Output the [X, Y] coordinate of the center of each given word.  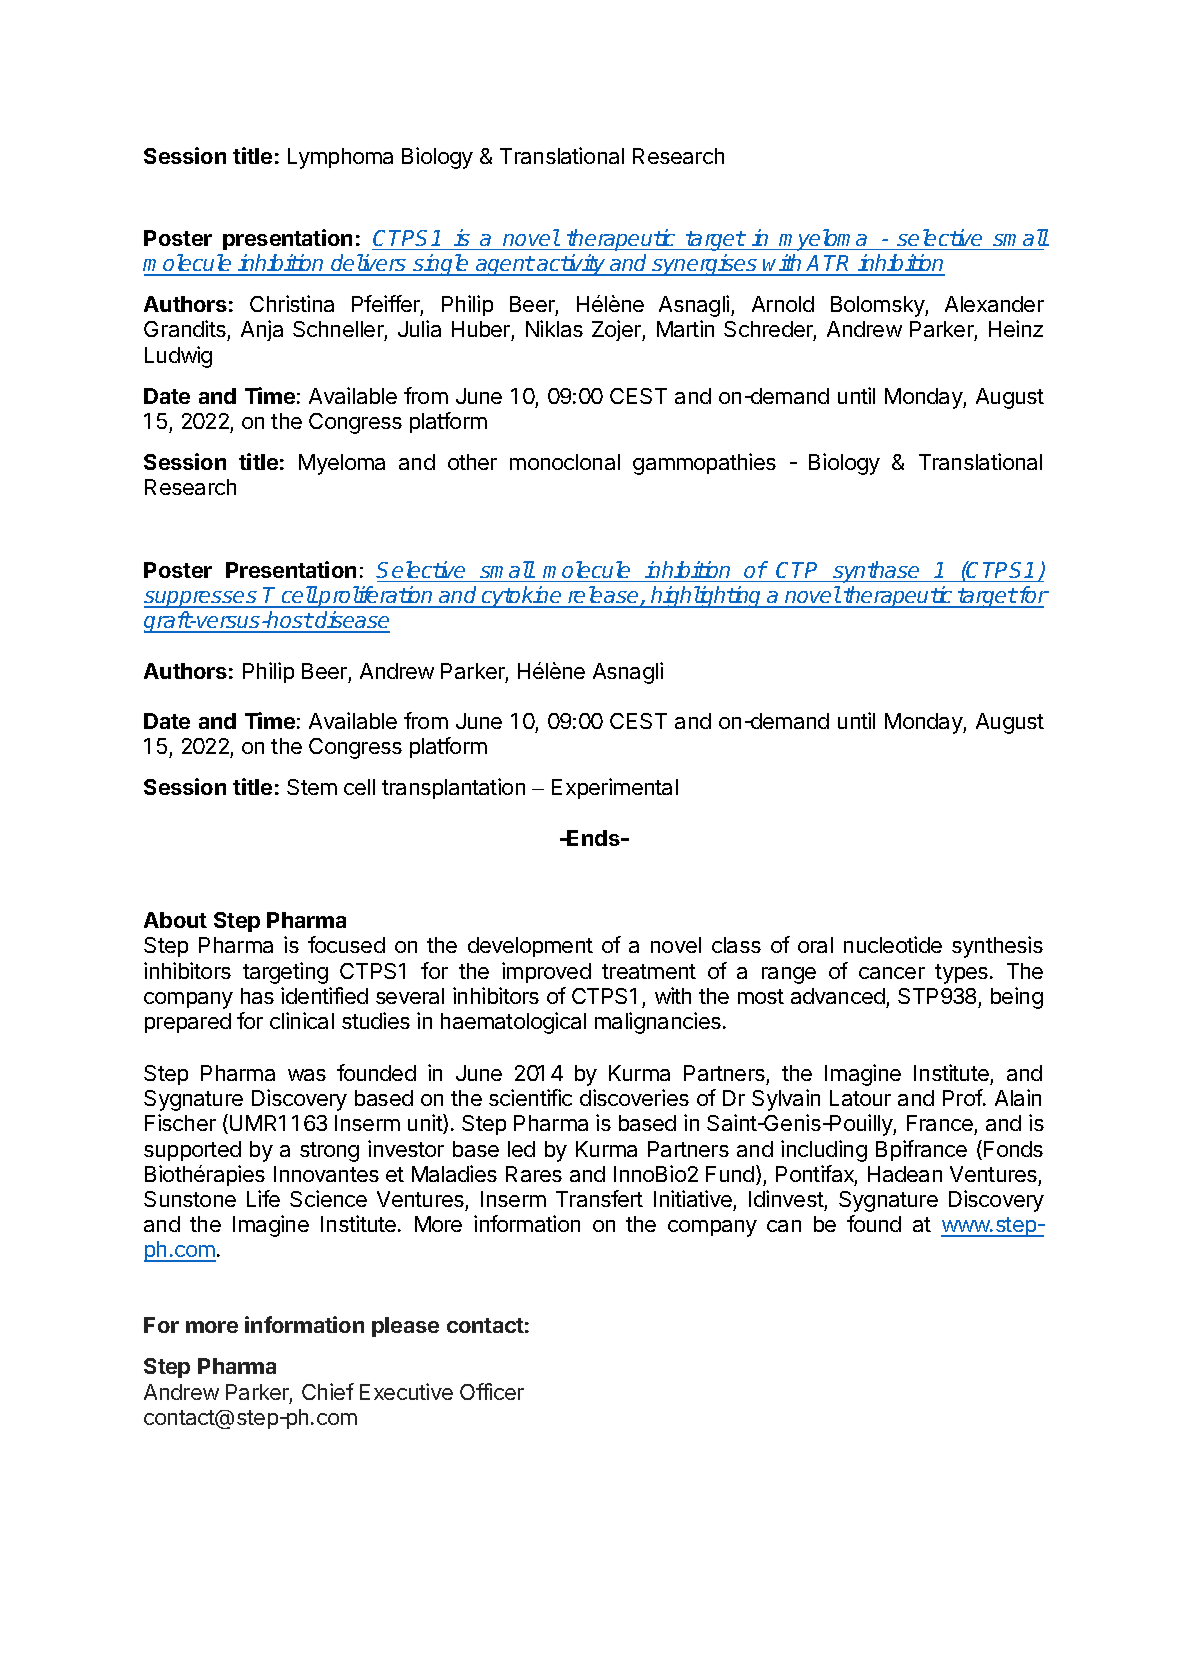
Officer [492, 1391]
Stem [312, 787]
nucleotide [893, 944]
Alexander [994, 304]
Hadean [905, 1174]
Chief [328, 1391]
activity [571, 265]
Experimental [615, 788]
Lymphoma [340, 158]
